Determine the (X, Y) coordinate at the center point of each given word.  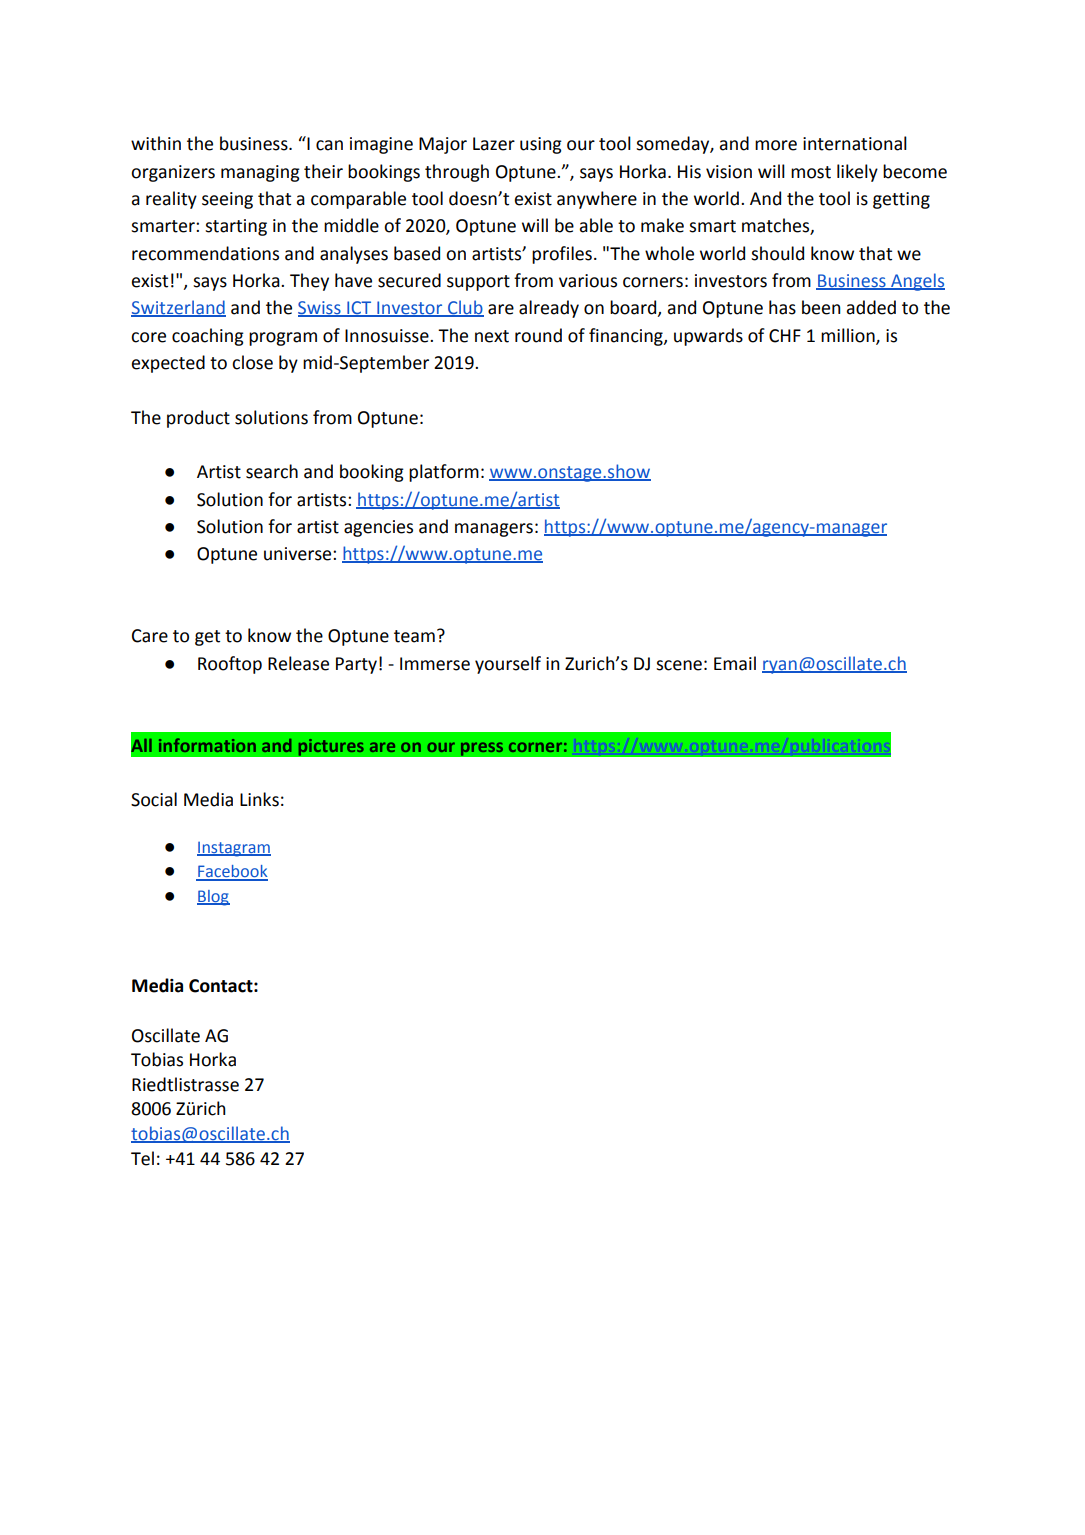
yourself (508, 665)
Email (735, 663)
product (198, 419)
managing (260, 173)
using (541, 145)
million (849, 336)
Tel (142, 1158)
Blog (213, 898)
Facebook (232, 872)
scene (679, 665)
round (538, 335)
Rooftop (230, 665)
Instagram (234, 849)
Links (259, 799)
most (811, 172)
